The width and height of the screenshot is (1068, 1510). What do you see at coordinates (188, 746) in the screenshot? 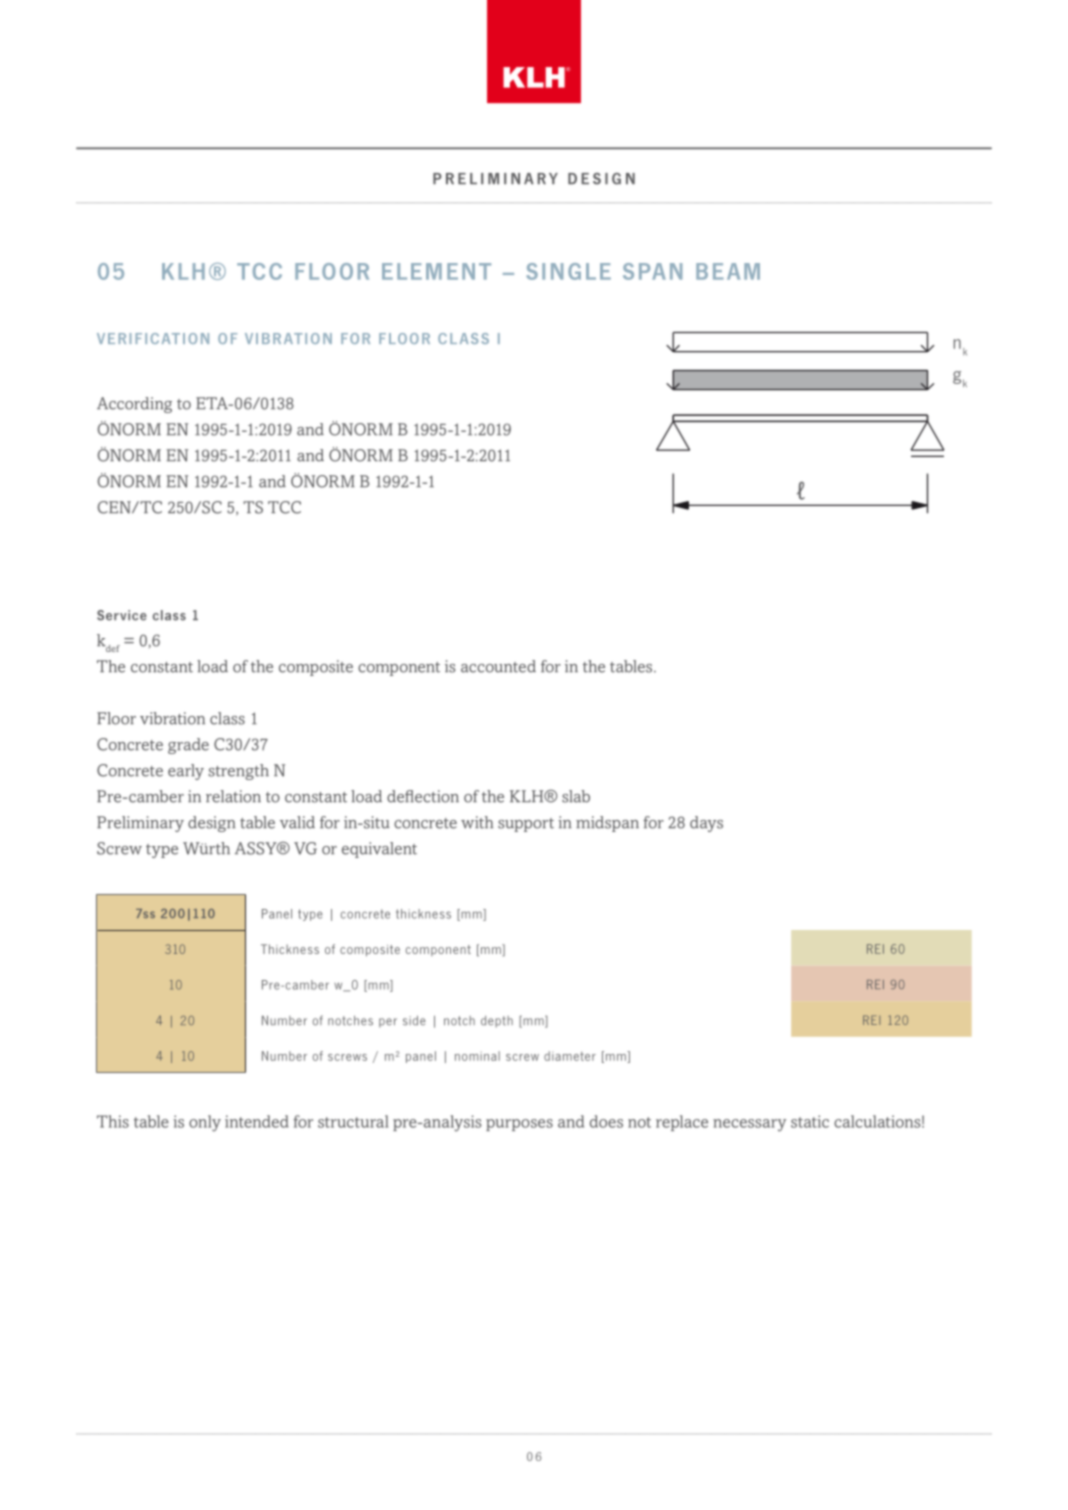
I see `grade` at bounding box center [188, 746].
